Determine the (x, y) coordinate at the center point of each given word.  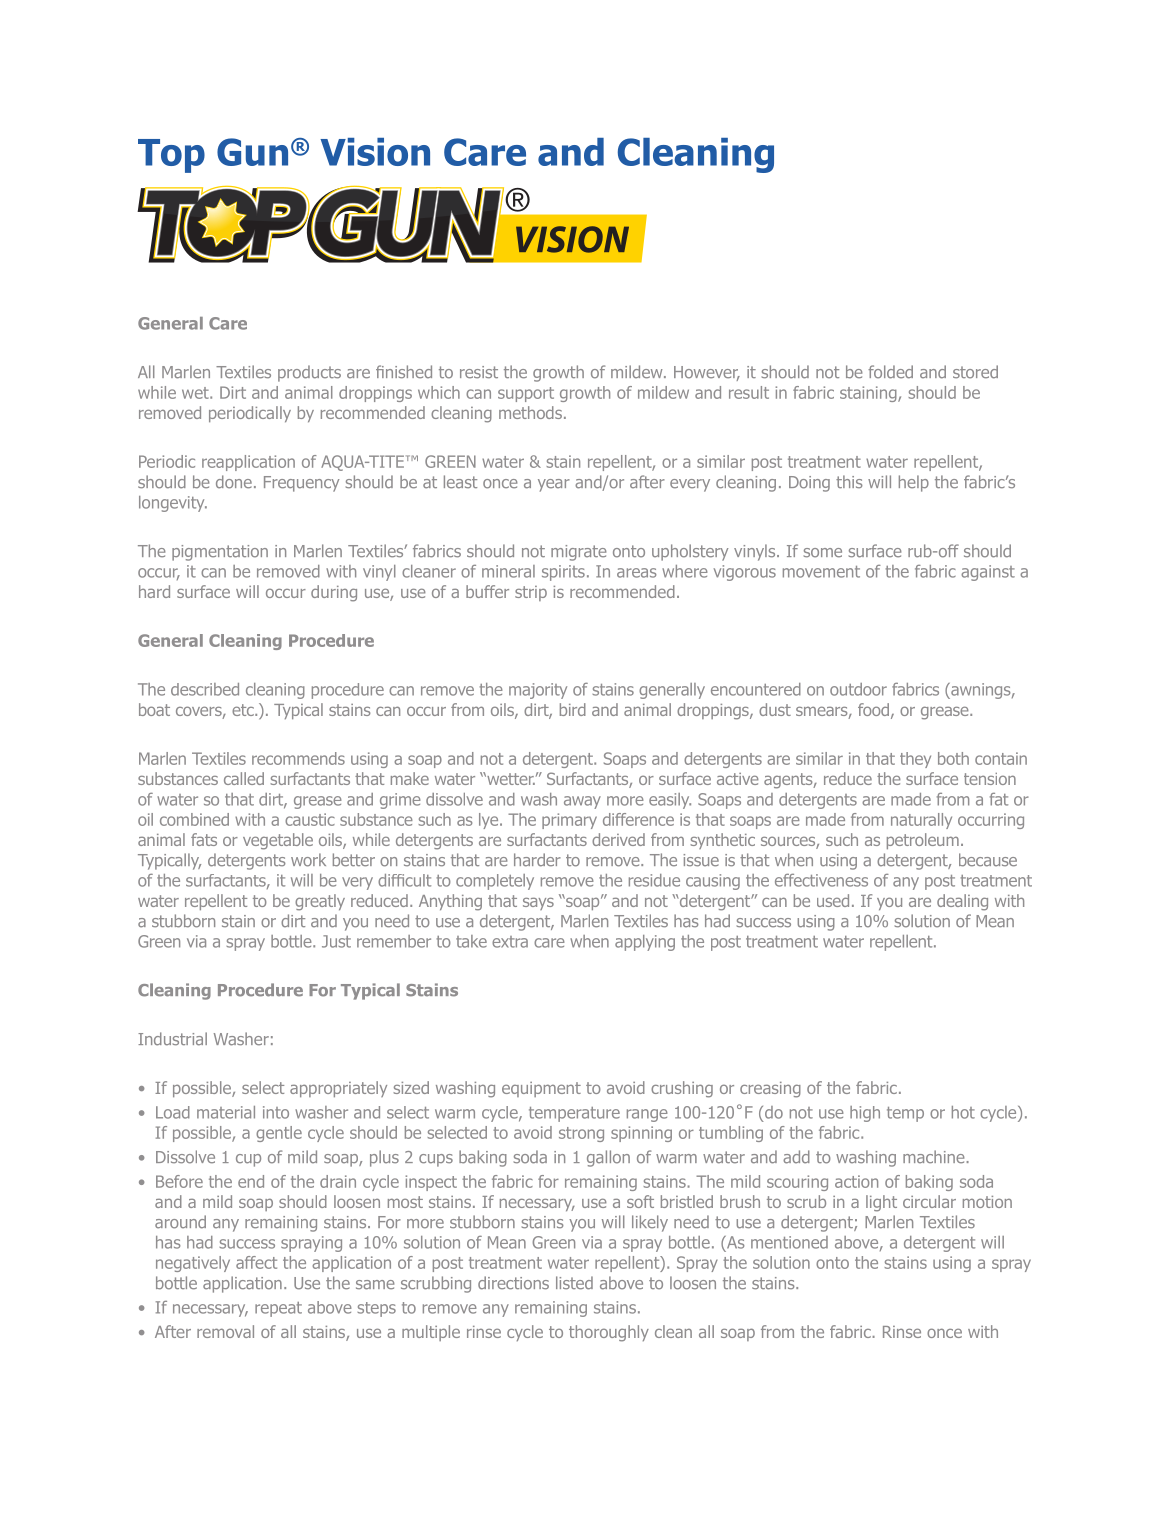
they (915, 760)
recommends (298, 758)
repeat (278, 1309)
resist (479, 372)
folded (890, 372)
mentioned (789, 1242)
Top (171, 156)
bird (573, 709)
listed (574, 1283)
